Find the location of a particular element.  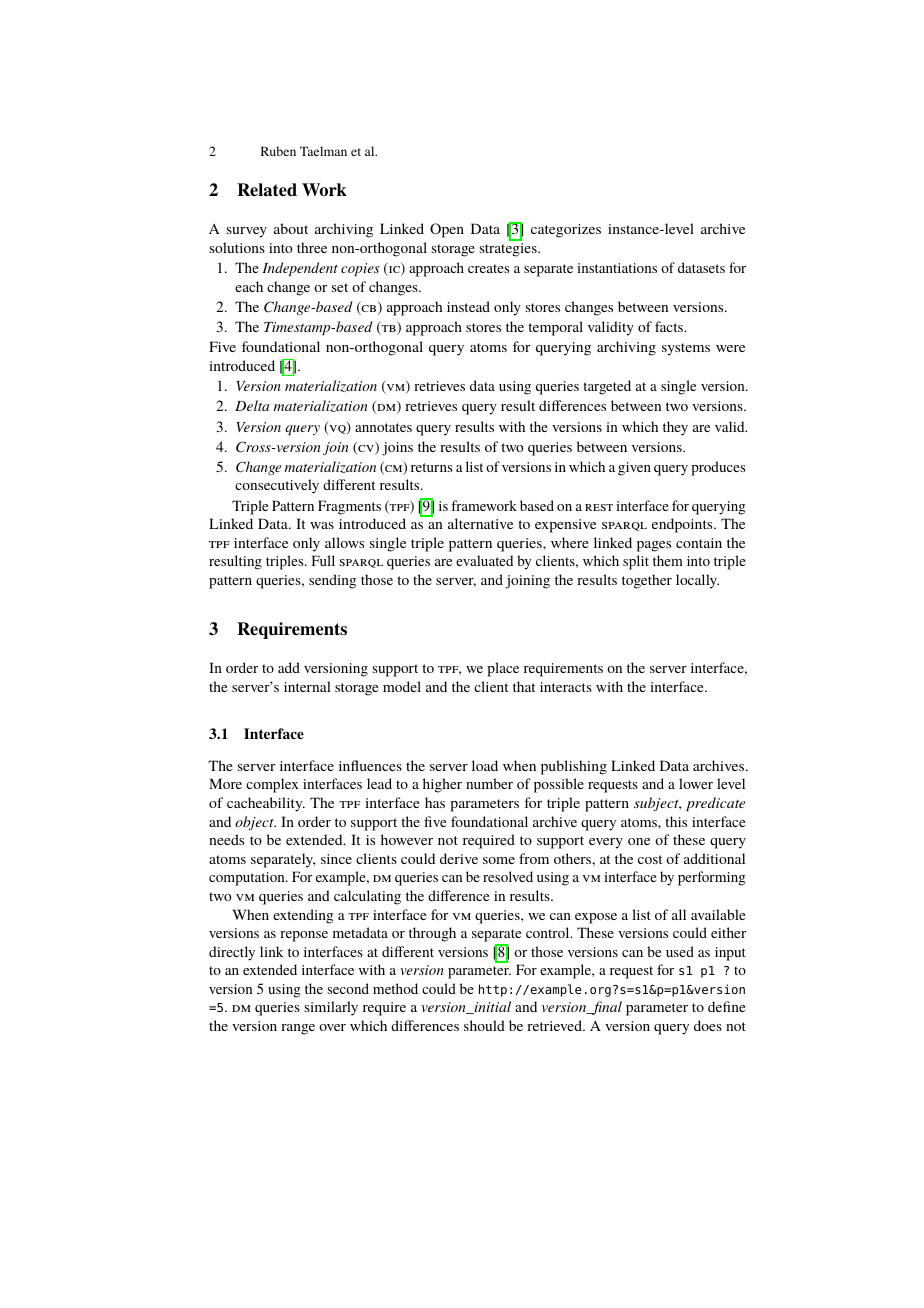

Ruben is located at coordinates (278, 151).
